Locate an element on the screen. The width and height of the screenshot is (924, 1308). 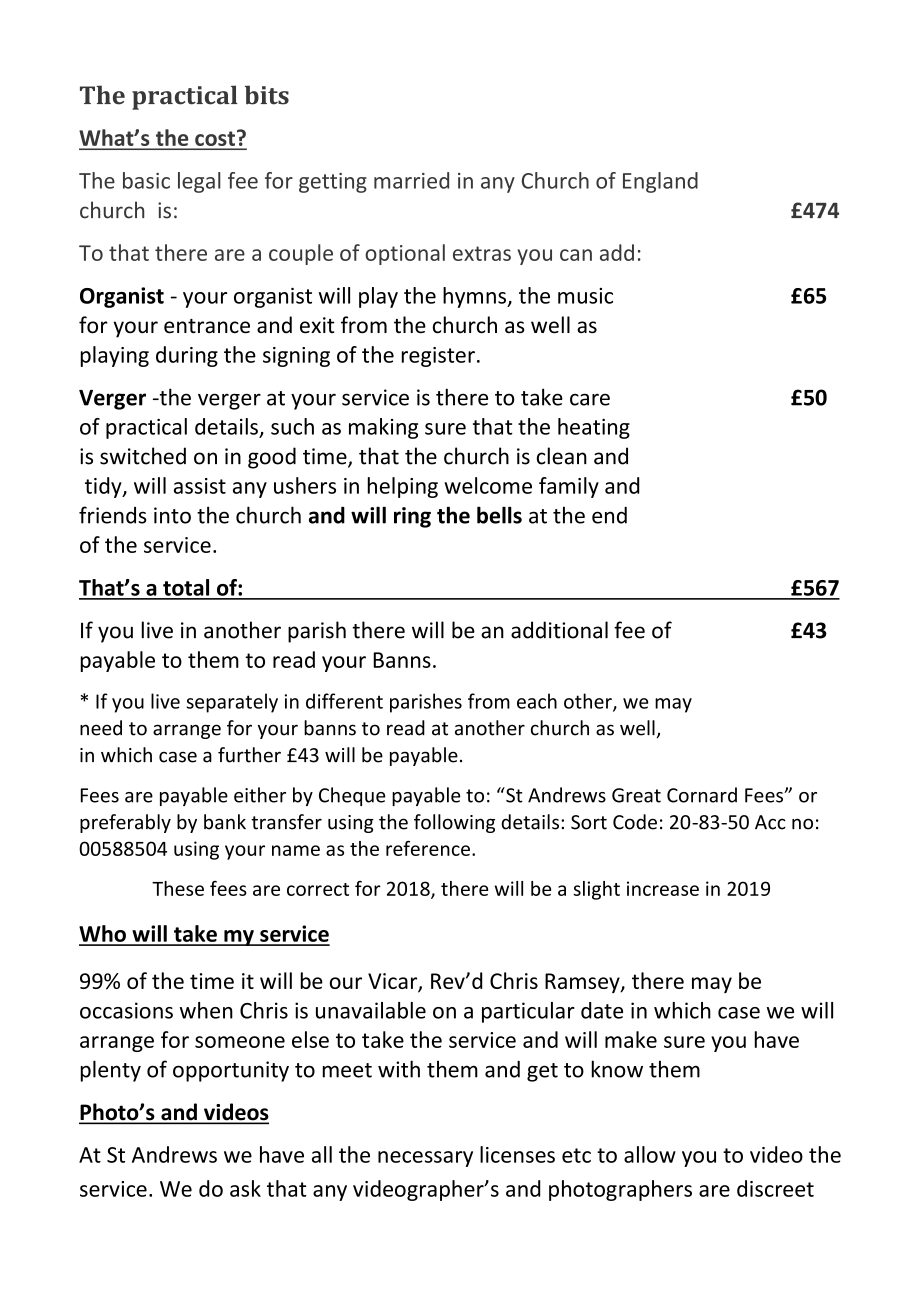
separately is located at coordinates (232, 703).
